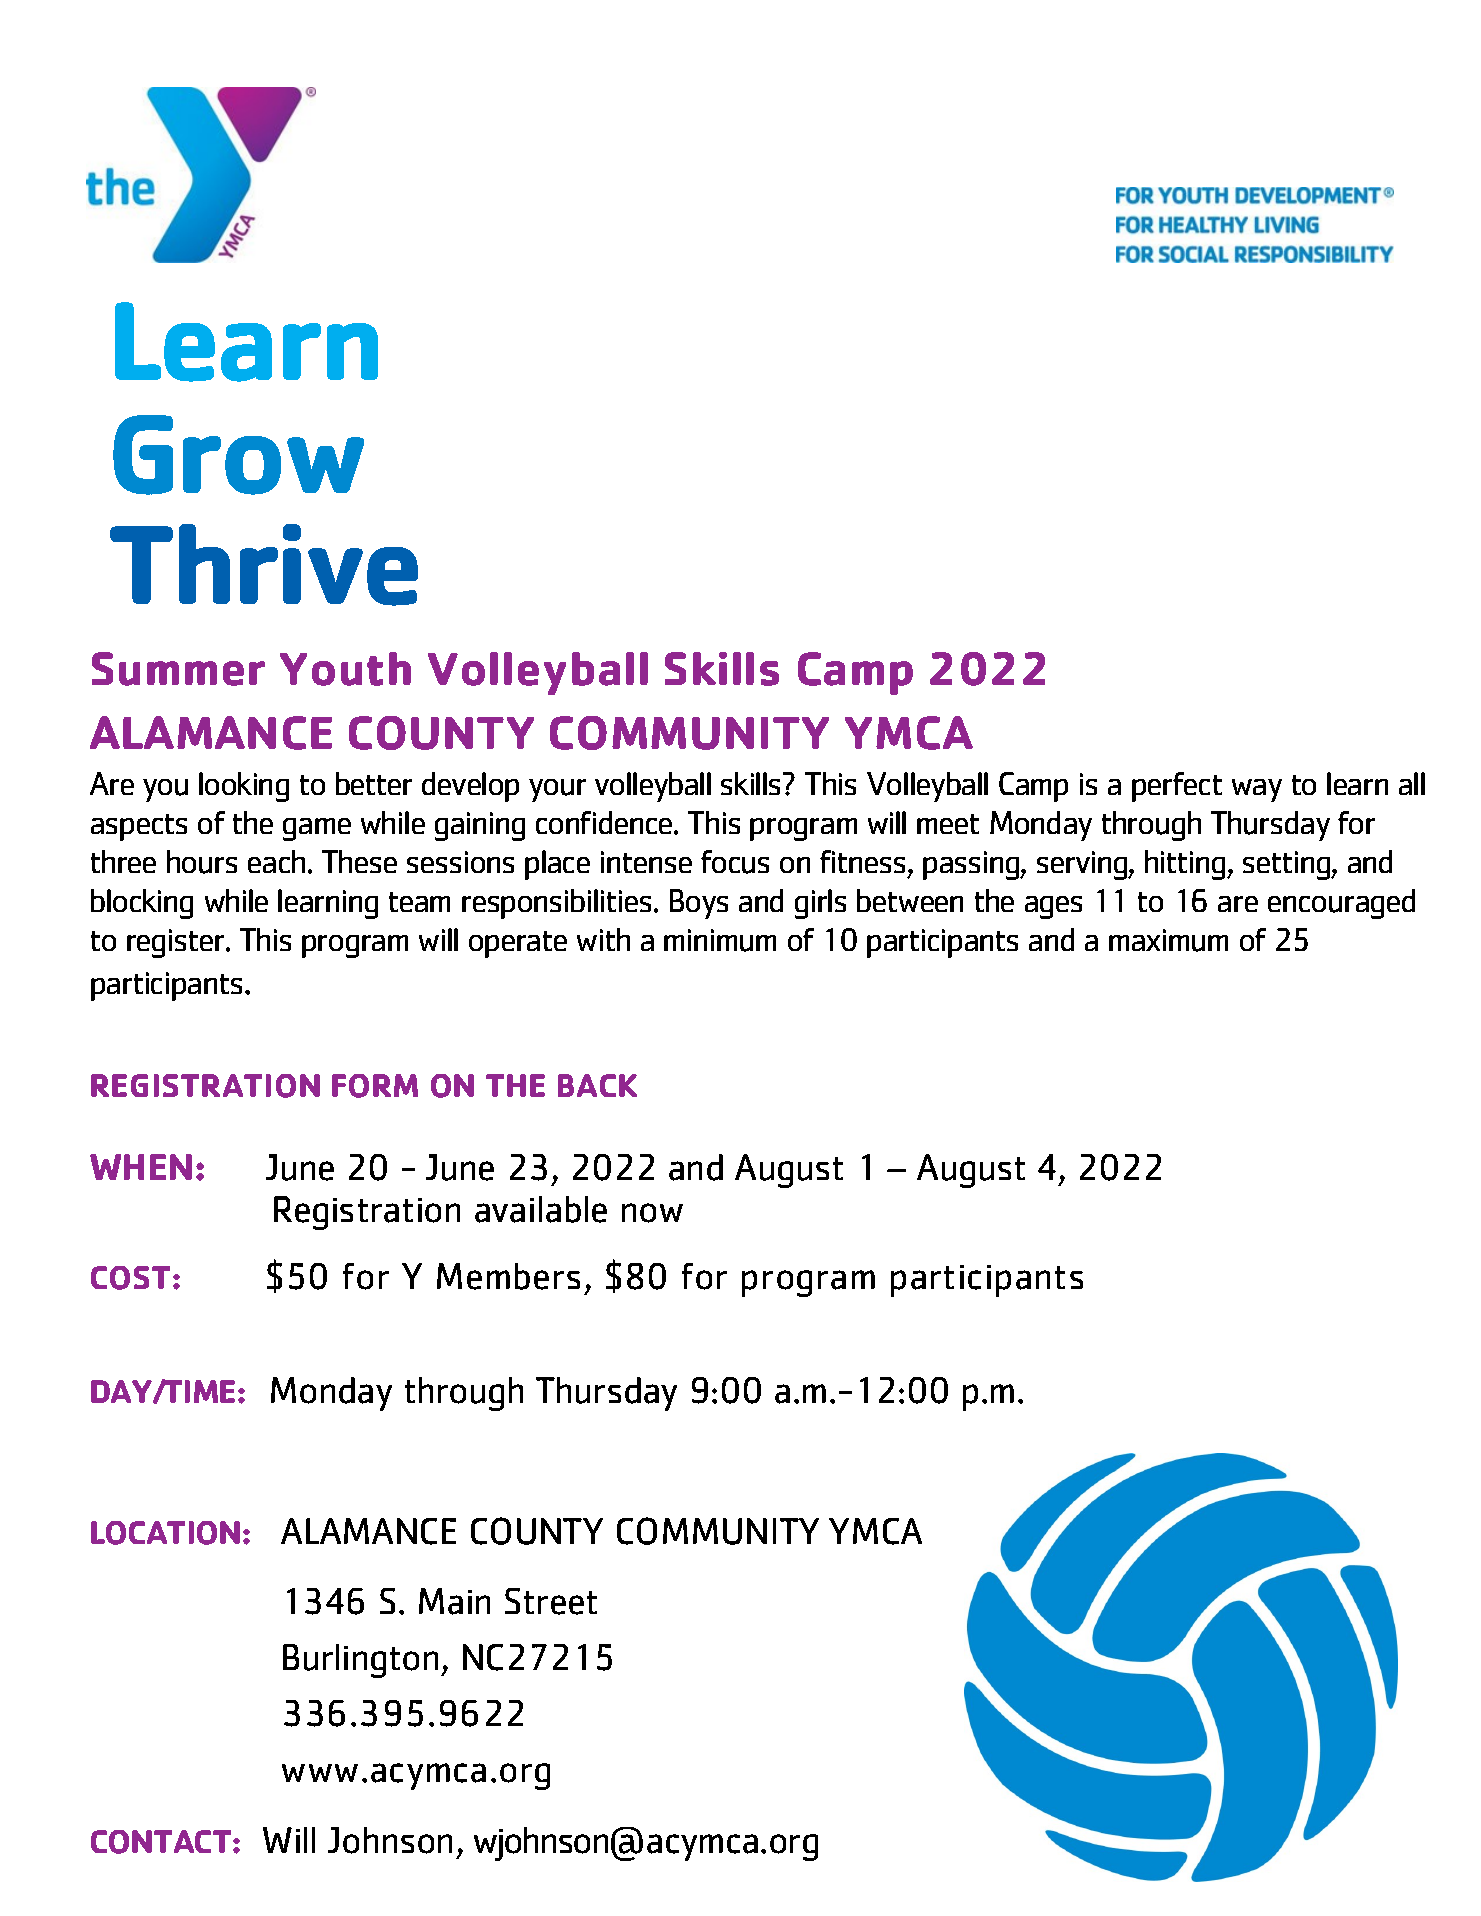  I want to click on Thrive, so click(264, 565).
